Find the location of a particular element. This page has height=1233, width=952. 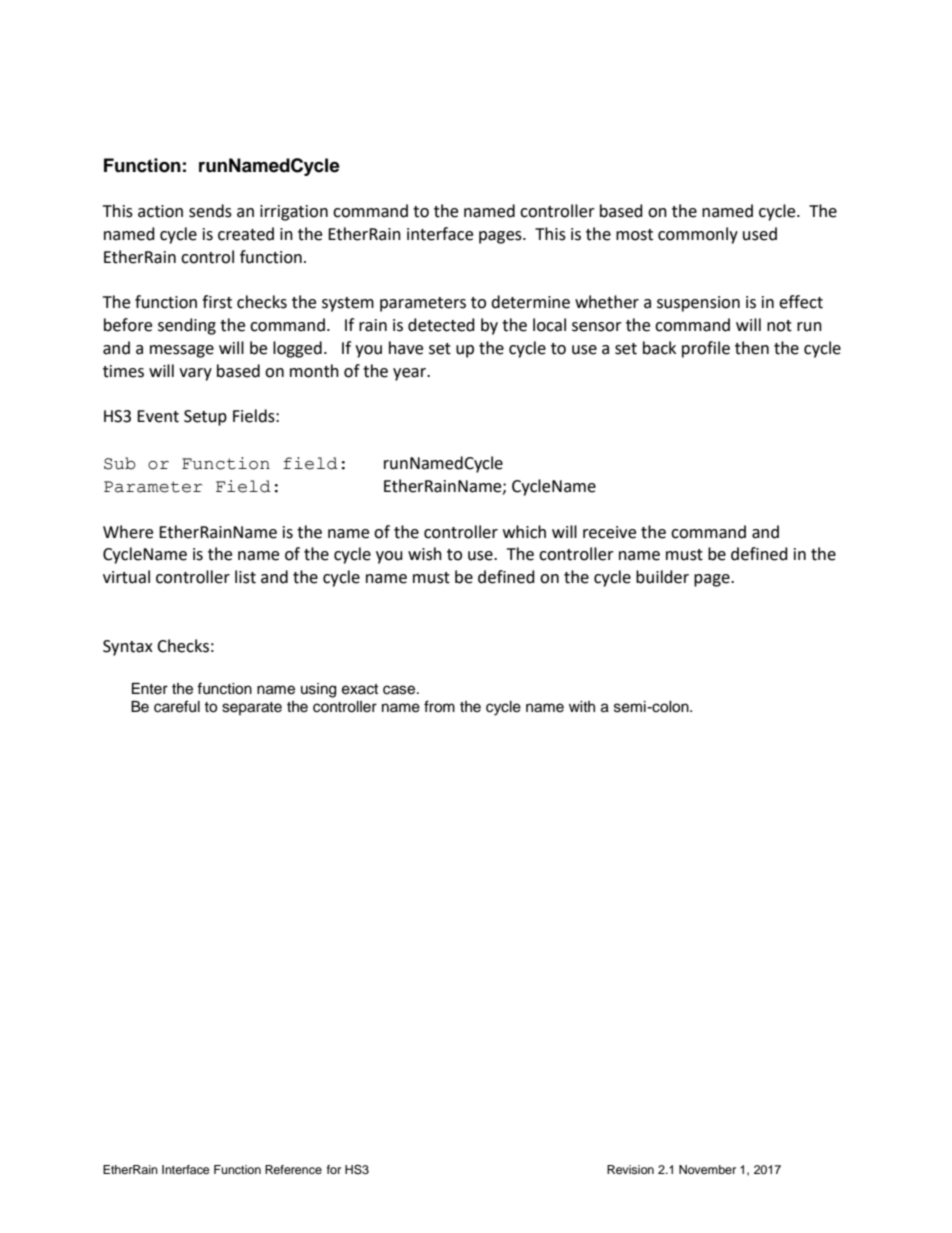

determine is located at coordinates (530, 302).
